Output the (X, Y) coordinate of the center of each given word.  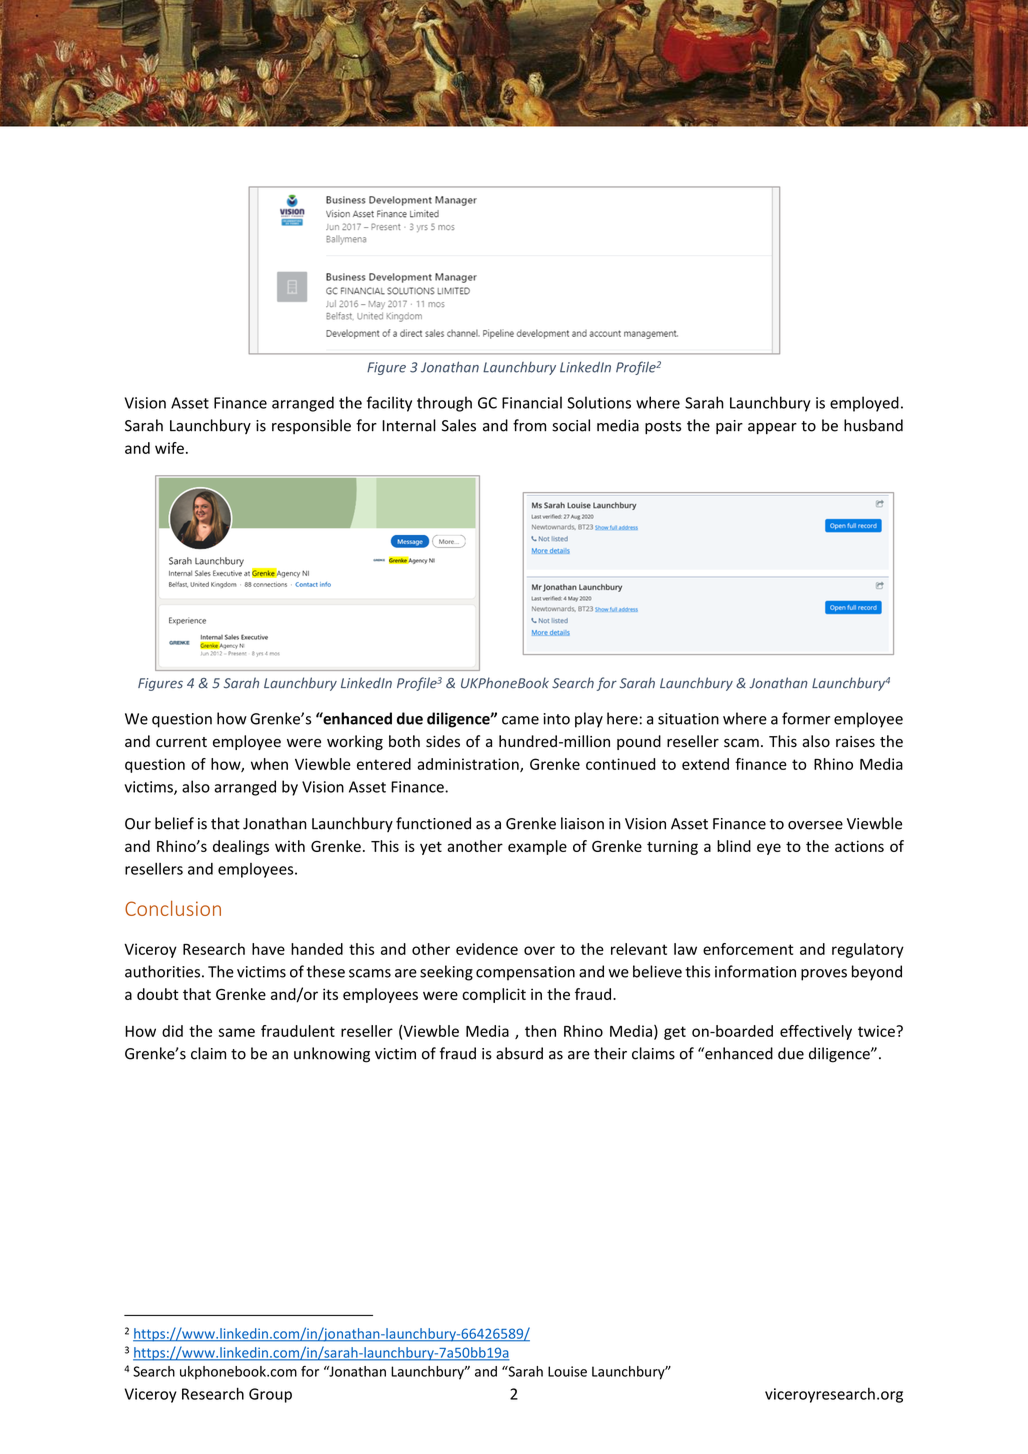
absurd (519, 1053)
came (520, 720)
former (806, 718)
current (181, 742)
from (529, 425)
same (236, 1032)
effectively (816, 1032)
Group (270, 1395)
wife (169, 448)
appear (772, 428)
